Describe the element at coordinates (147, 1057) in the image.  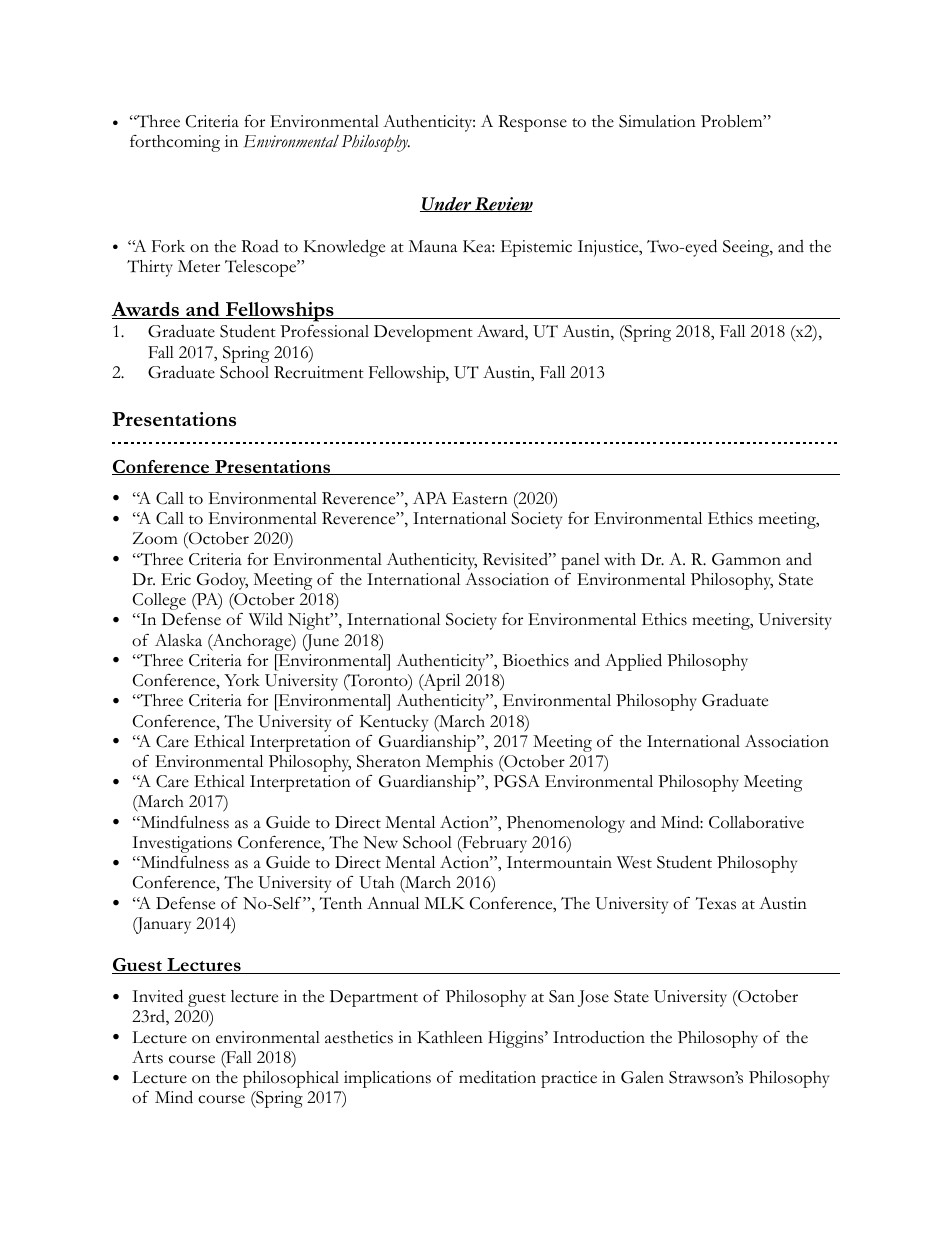
I see `Arts` at that location.
